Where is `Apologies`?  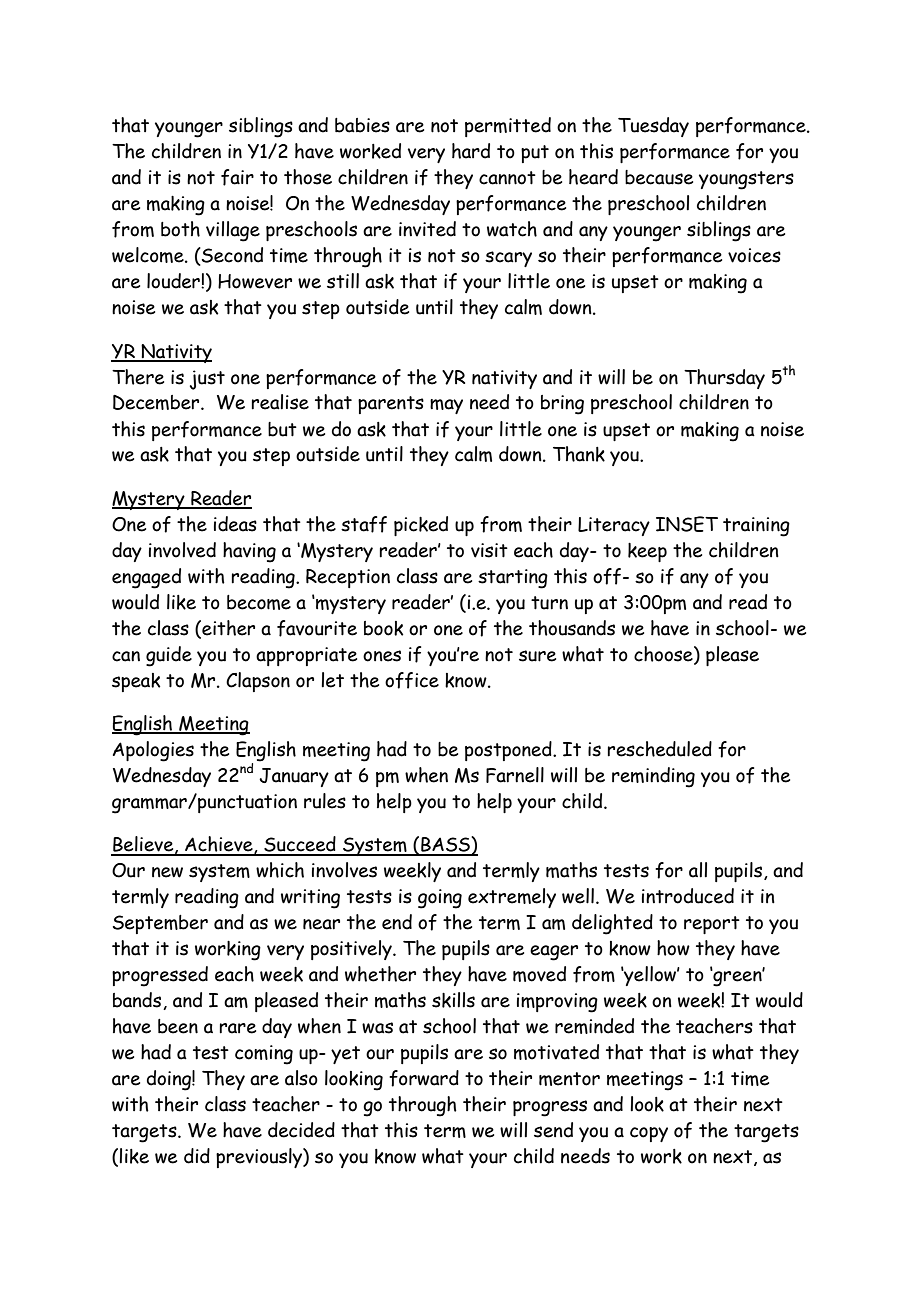 Apologies is located at coordinates (153, 751).
